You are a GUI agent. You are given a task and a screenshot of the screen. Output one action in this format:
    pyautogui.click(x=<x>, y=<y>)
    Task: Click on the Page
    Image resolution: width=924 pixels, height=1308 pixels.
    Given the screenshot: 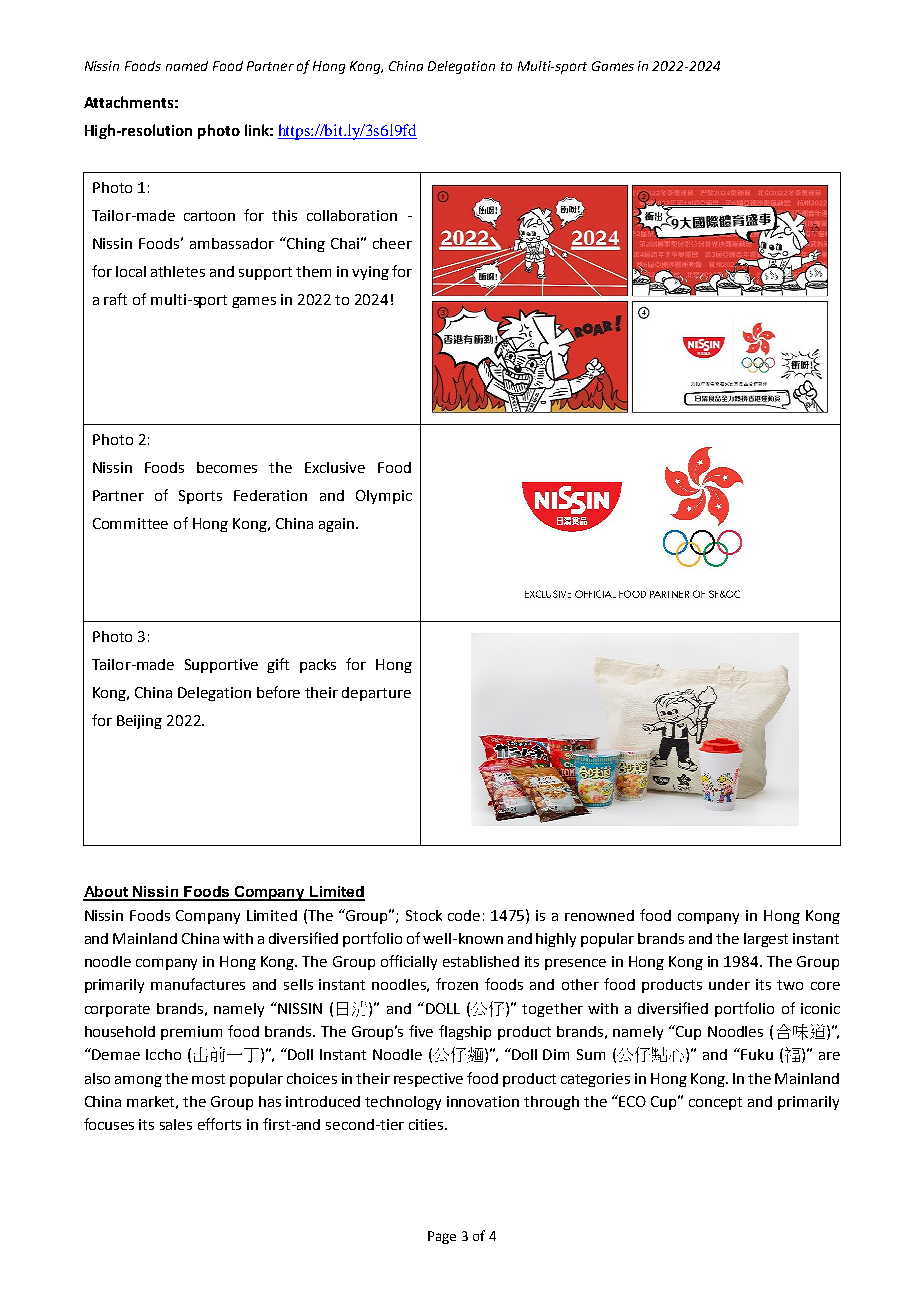 What is the action you would take?
    pyautogui.click(x=442, y=1237)
